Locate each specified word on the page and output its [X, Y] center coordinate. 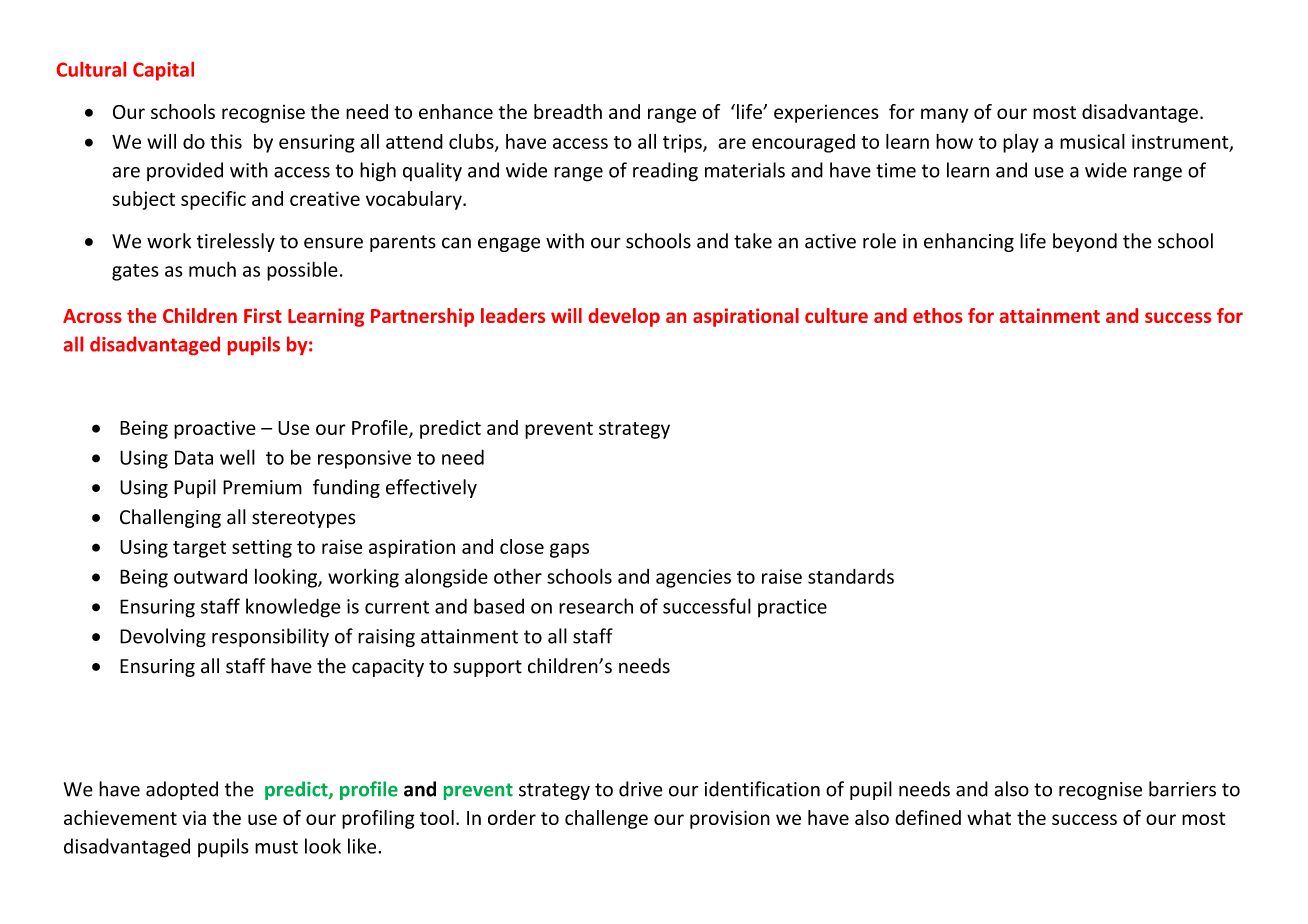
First [263, 315]
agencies [693, 578]
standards [851, 576]
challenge [606, 819]
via [194, 817]
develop [624, 317]
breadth [568, 111]
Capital [163, 71]
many [944, 115]
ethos [938, 315]
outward [210, 576]
